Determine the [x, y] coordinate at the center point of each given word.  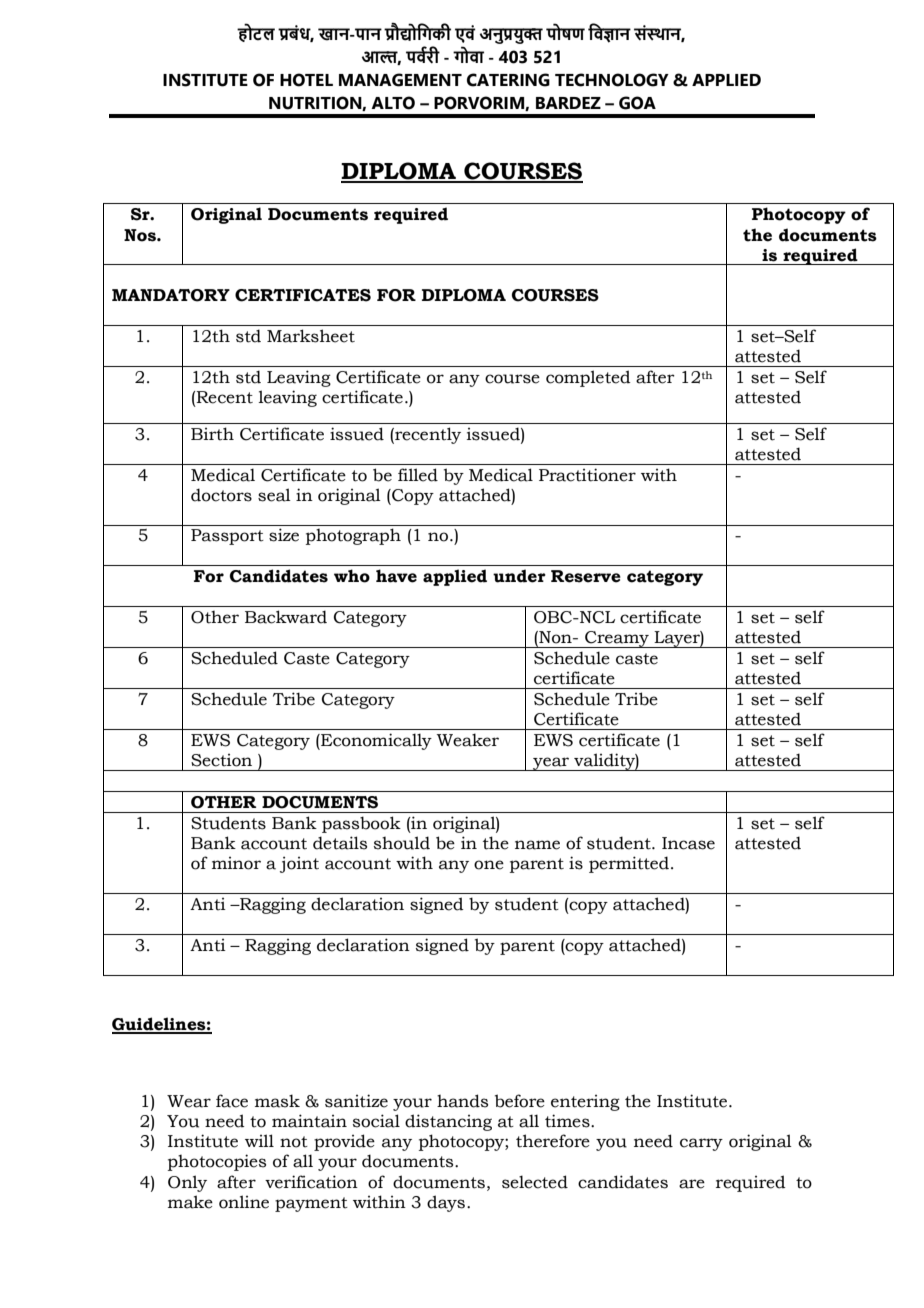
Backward [286, 617]
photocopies [217, 1162]
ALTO [393, 103]
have [396, 576]
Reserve [586, 576]
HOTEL [306, 80]
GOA [637, 103]
